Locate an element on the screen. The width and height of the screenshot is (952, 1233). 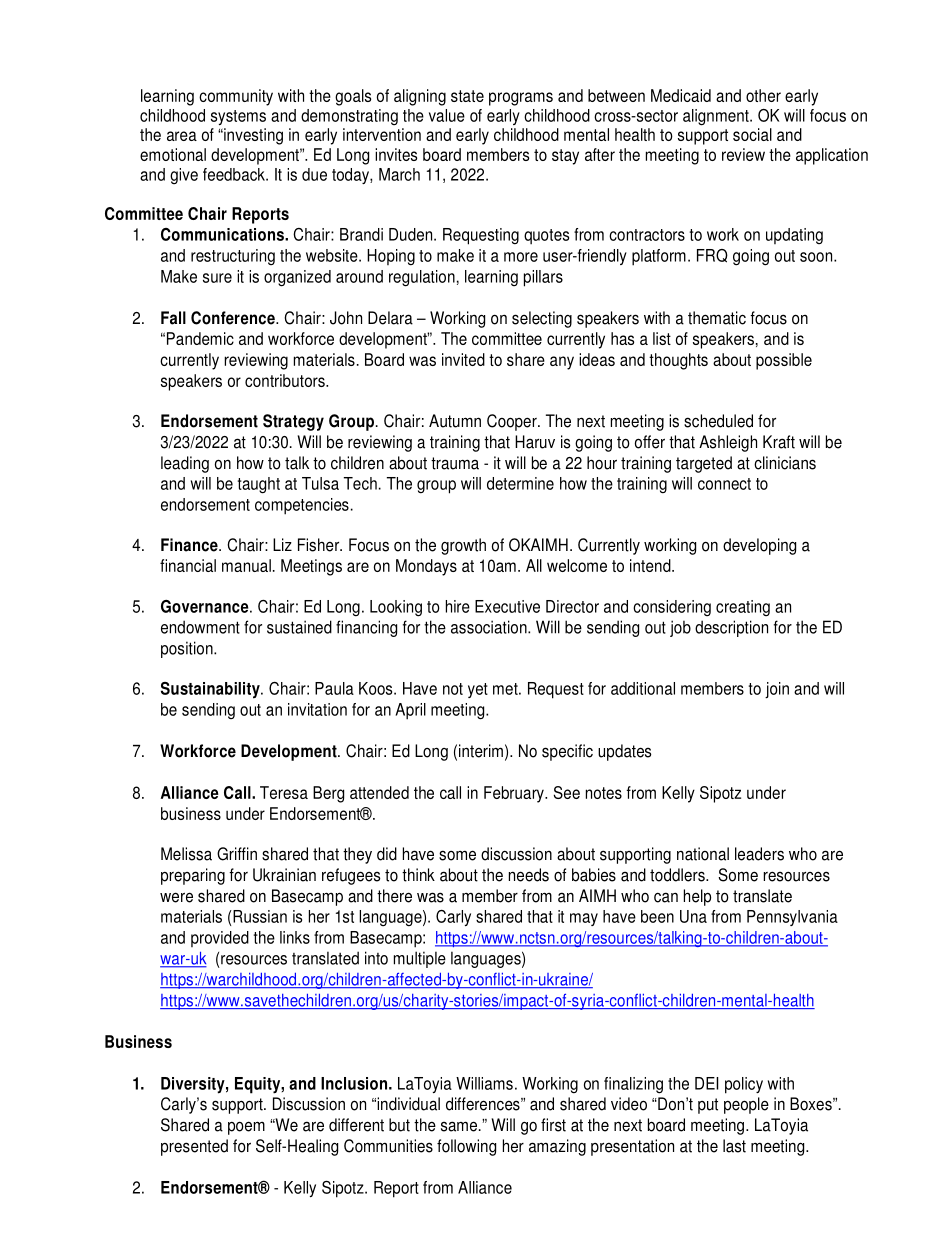
social is located at coordinates (752, 134).
